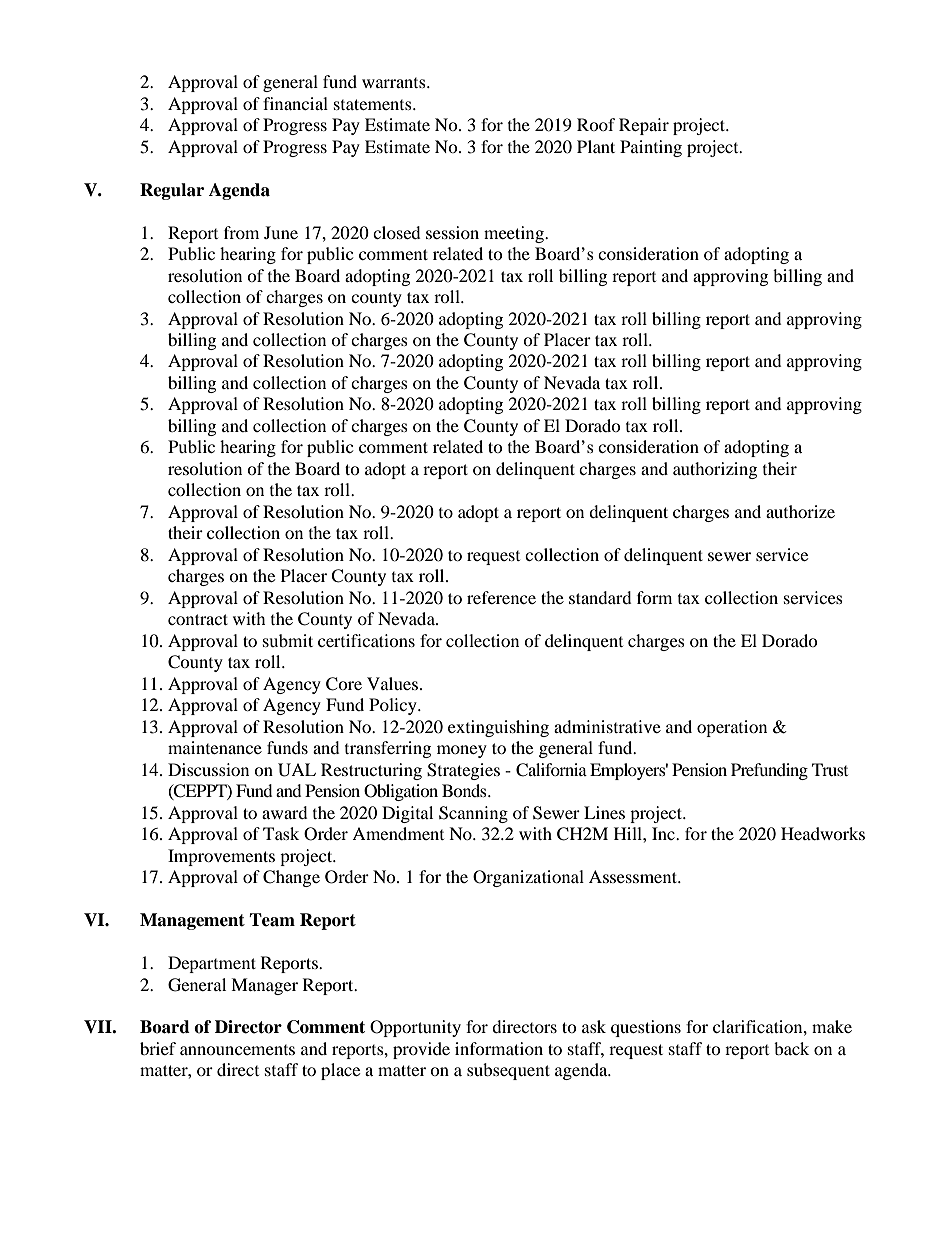 The width and height of the screenshot is (952, 1233). Describe the element at coordinates (295, 103) in the screenshot. I see `financial` at that location.
